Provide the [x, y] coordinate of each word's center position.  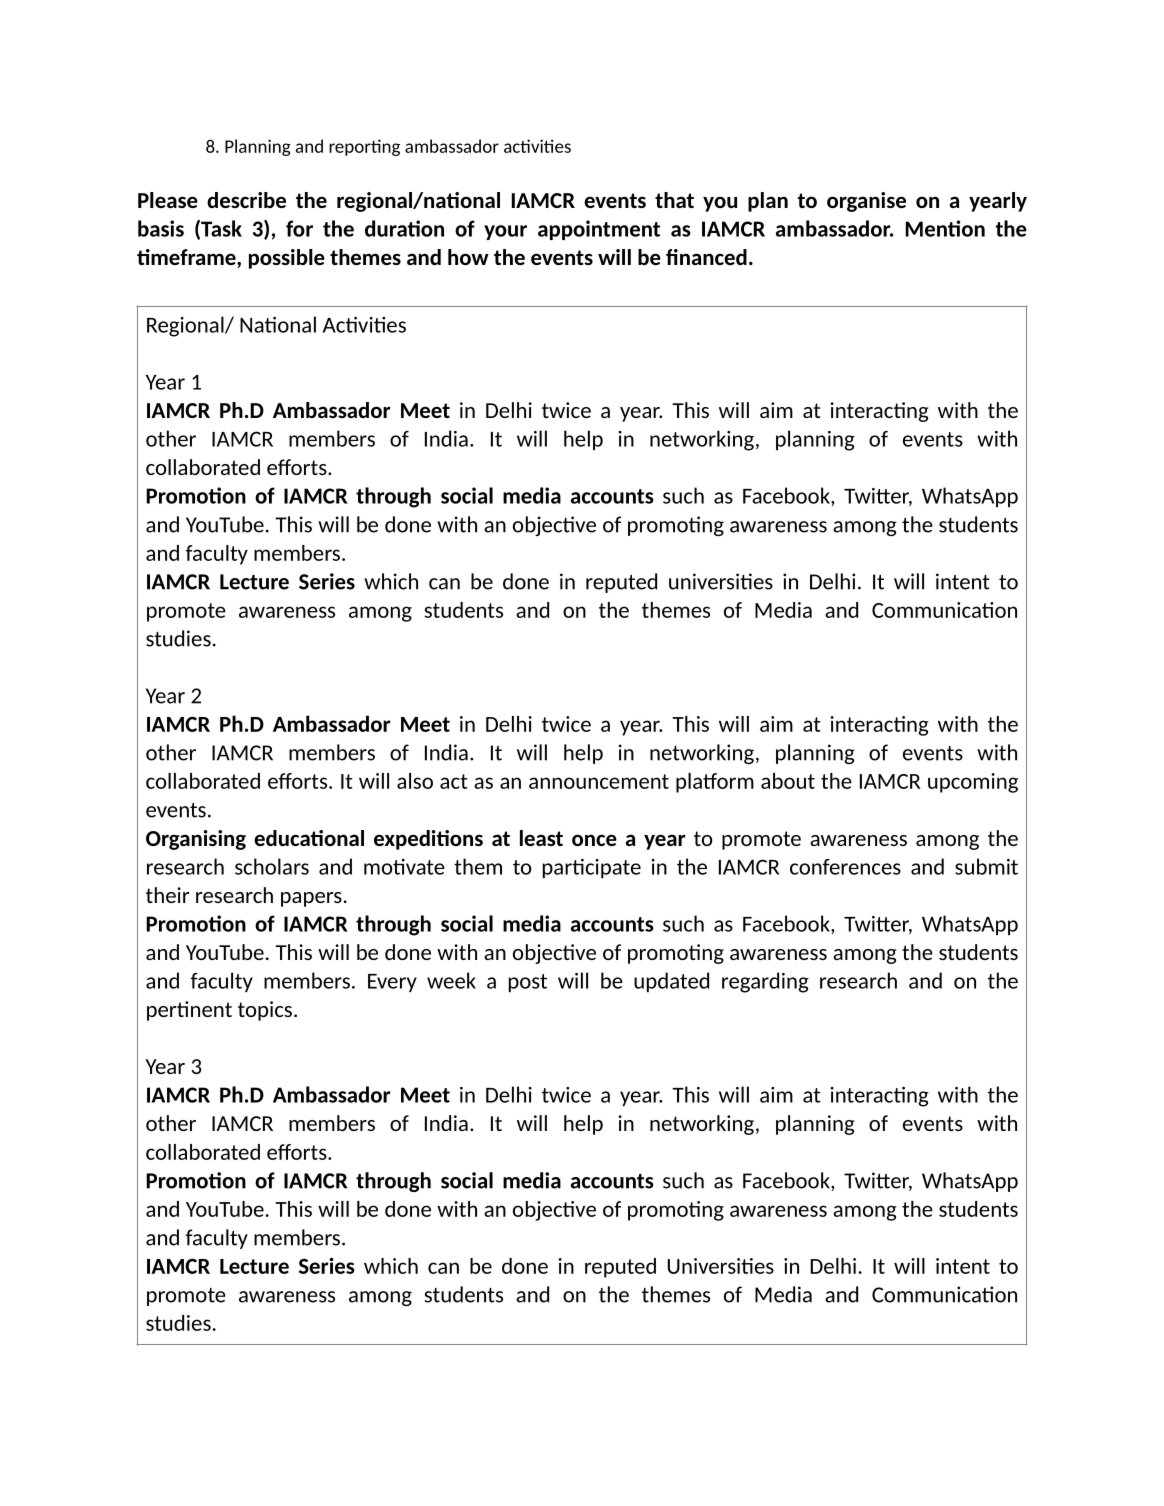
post [528, 983]
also [415, 781]
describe [246, 200]
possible [287, 259]
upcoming [973, 783]
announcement [599, 781]
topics [265, 1011]
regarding [765, 982]
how [468, 257]
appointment [599, 230]
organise [866, 202]
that [674, 200]
